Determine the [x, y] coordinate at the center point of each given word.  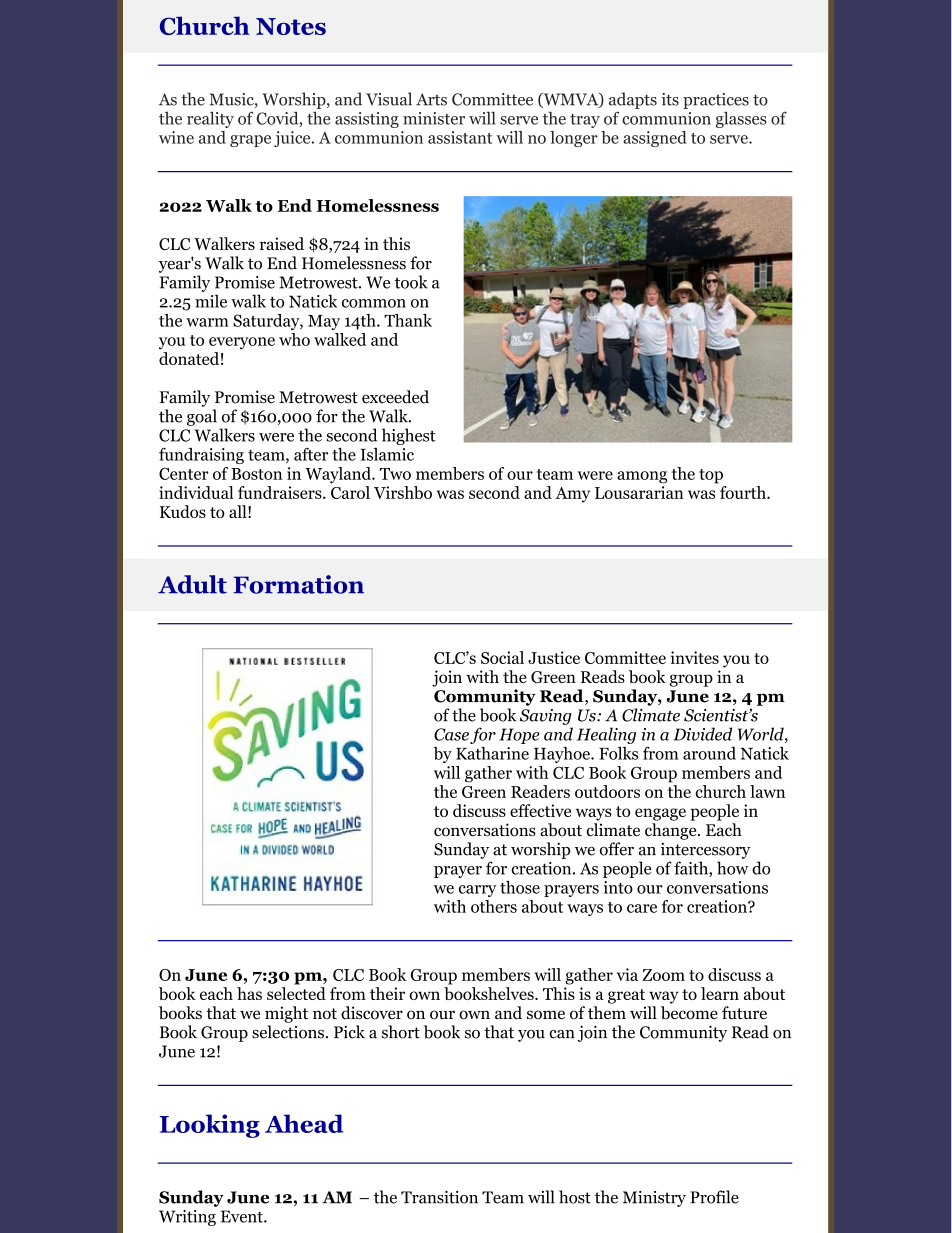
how [733, 868]
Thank [408, 320]
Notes [291, 26]
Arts [431, 99]
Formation [298, 584]
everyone [242, 343]
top [711, 476]
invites [695, 657]
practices [716, 101]
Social [502, 657]
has [249, 993]
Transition [439, 1197]
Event [243, 1216]
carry [478, 891]
